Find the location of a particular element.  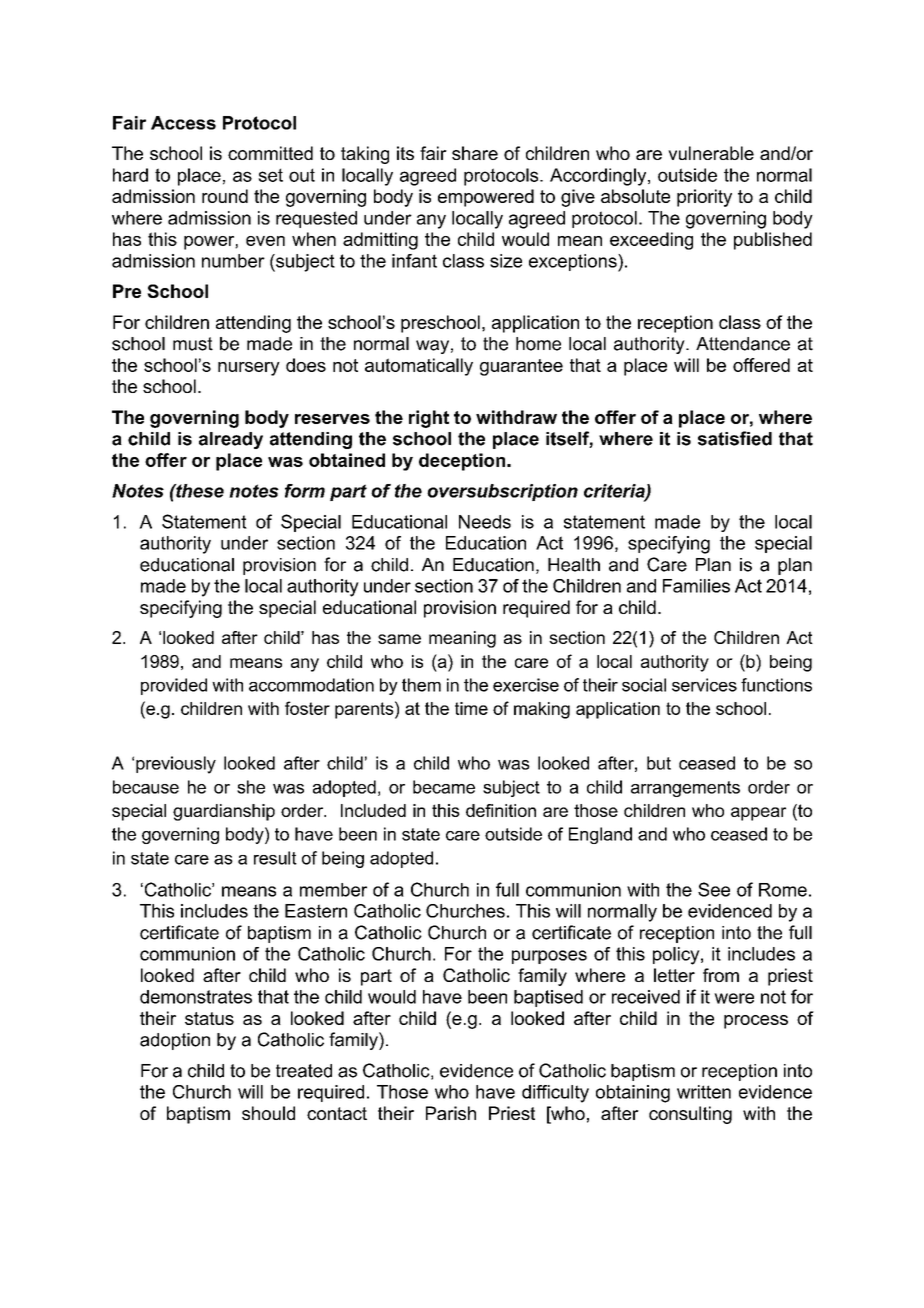

automatically is located at coordinates (419, 367).
